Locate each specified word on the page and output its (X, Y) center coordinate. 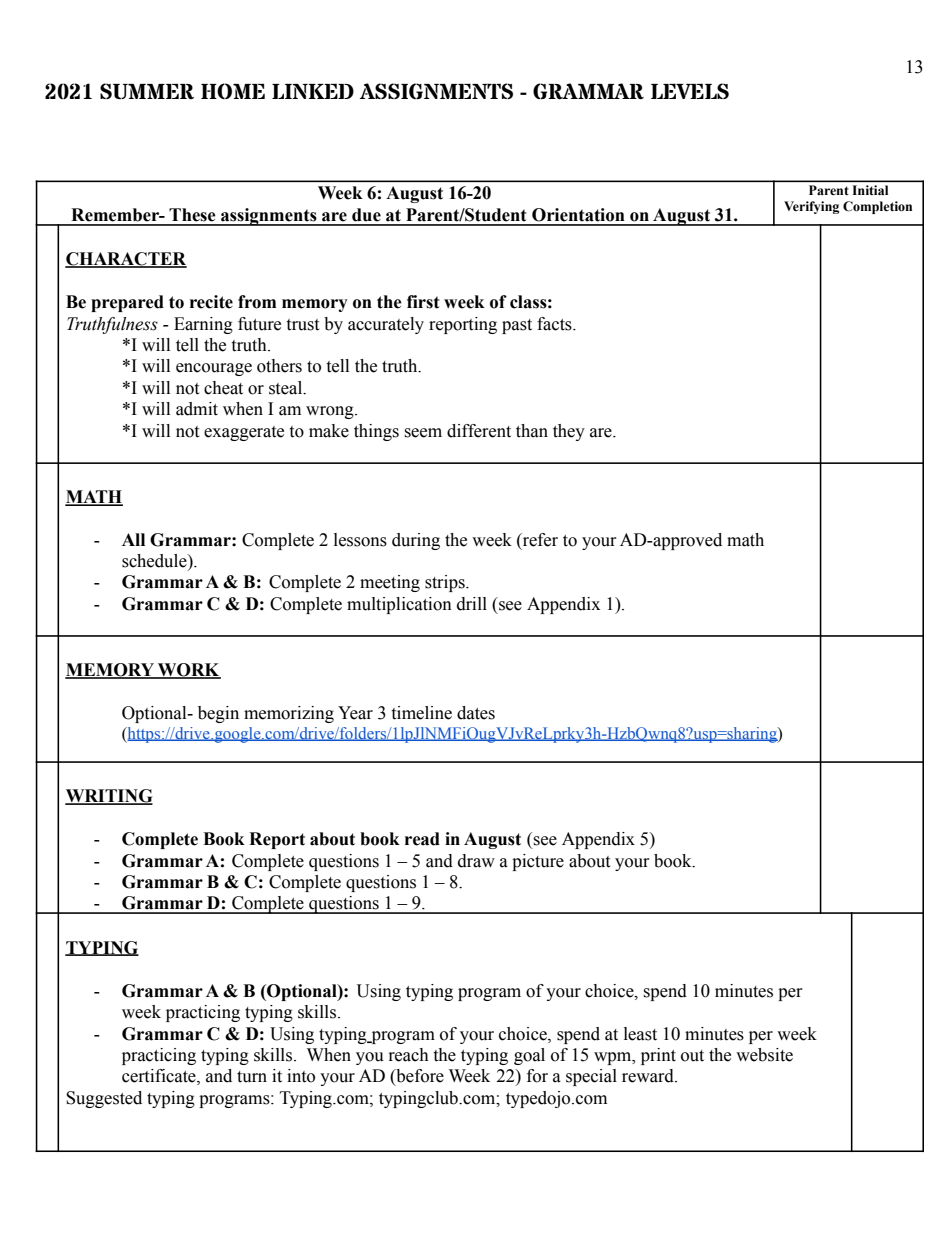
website (764, 1055)
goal (529, 1056)
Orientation (578, 215)
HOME (233, 91)
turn (252, 1077)
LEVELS (690, 91)
